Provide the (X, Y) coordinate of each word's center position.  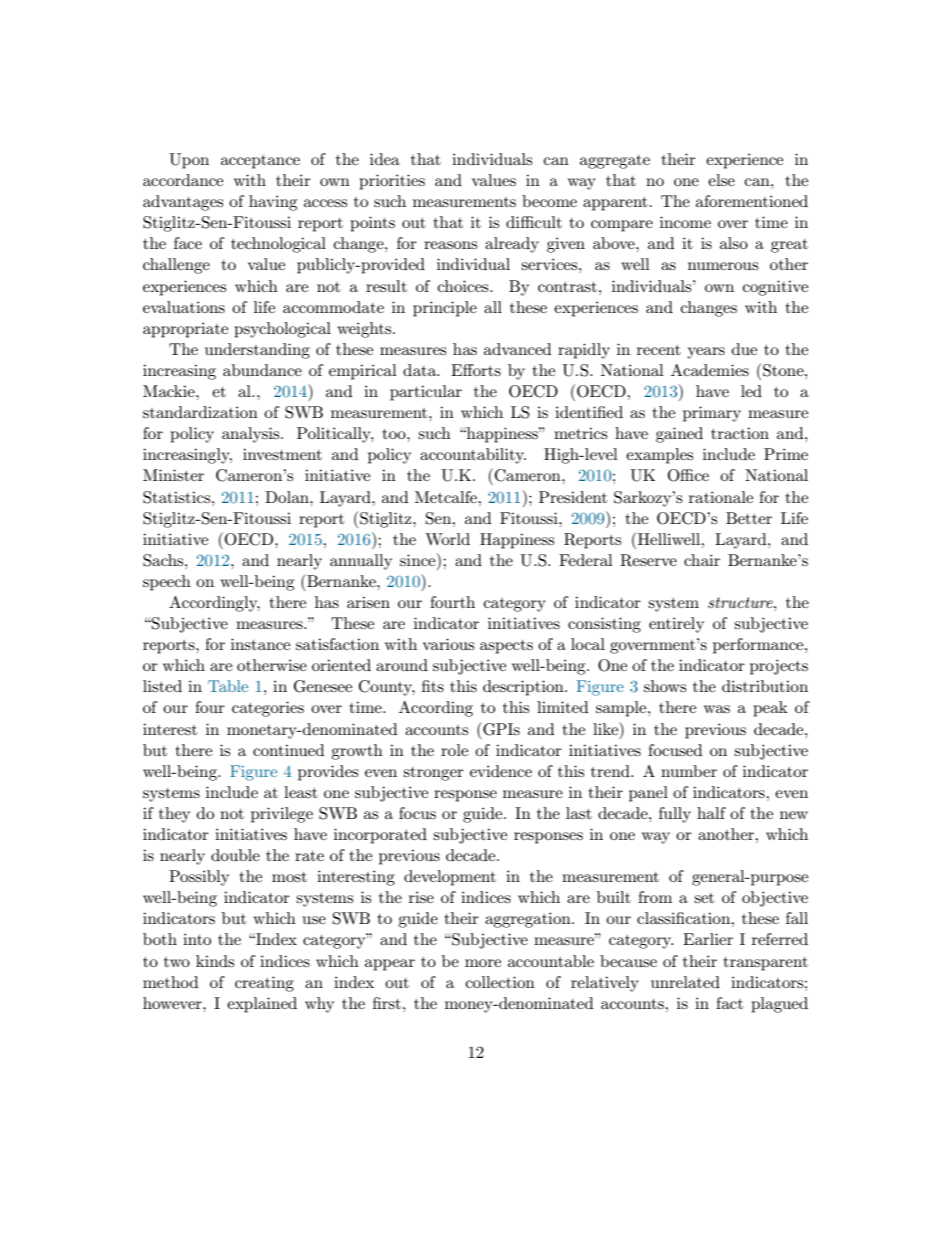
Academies (710, 370)
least (301, 792)
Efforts (476, 370)
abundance (262, 370)
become (549, 201)
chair (702, 560)
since (419, 559)
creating (264, 984)
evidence (501, 771)
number (689, 771)
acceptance (260, 162)
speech (167, 583)
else (721, 180)
